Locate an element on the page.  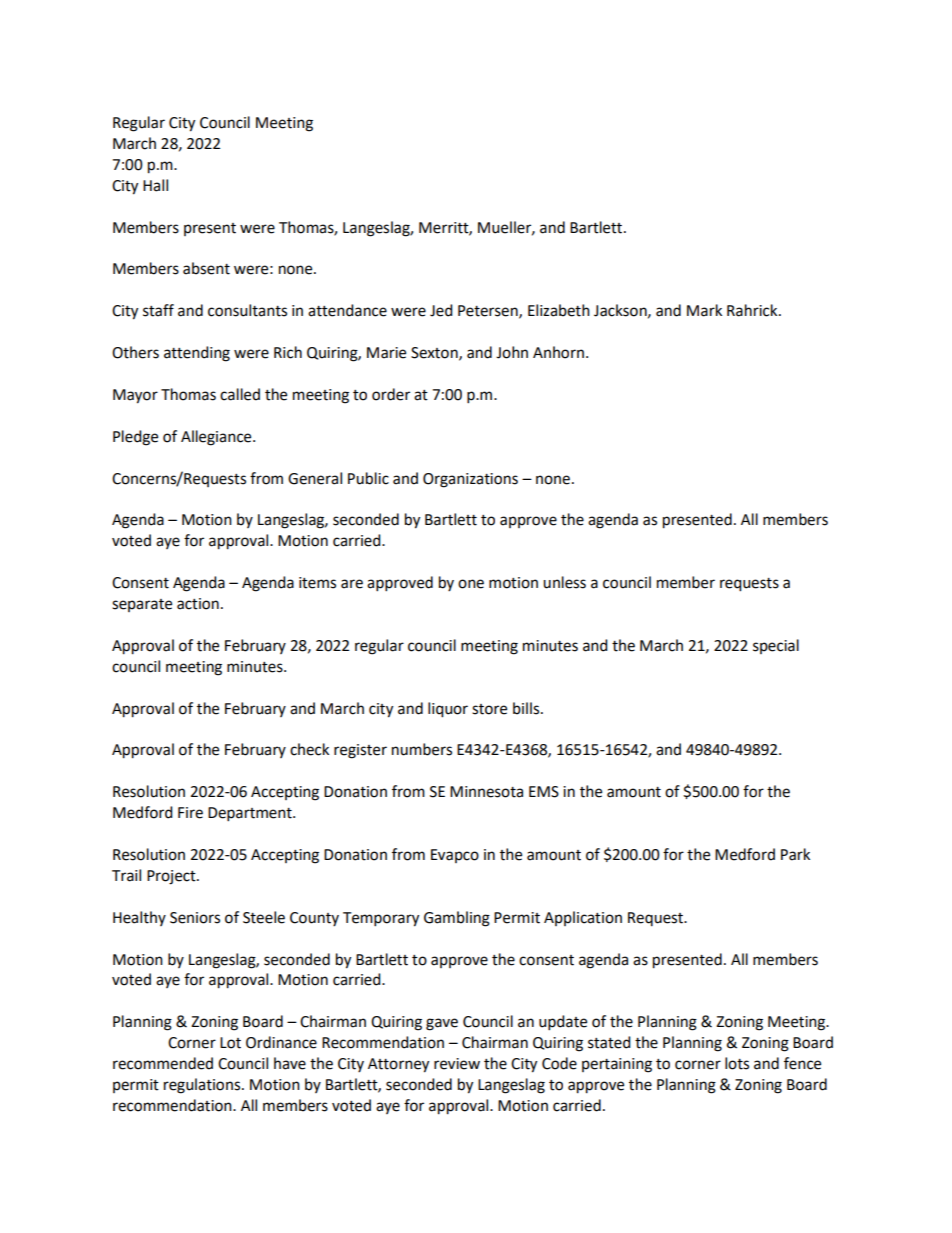
review is located at coordinates (457, 1064).
